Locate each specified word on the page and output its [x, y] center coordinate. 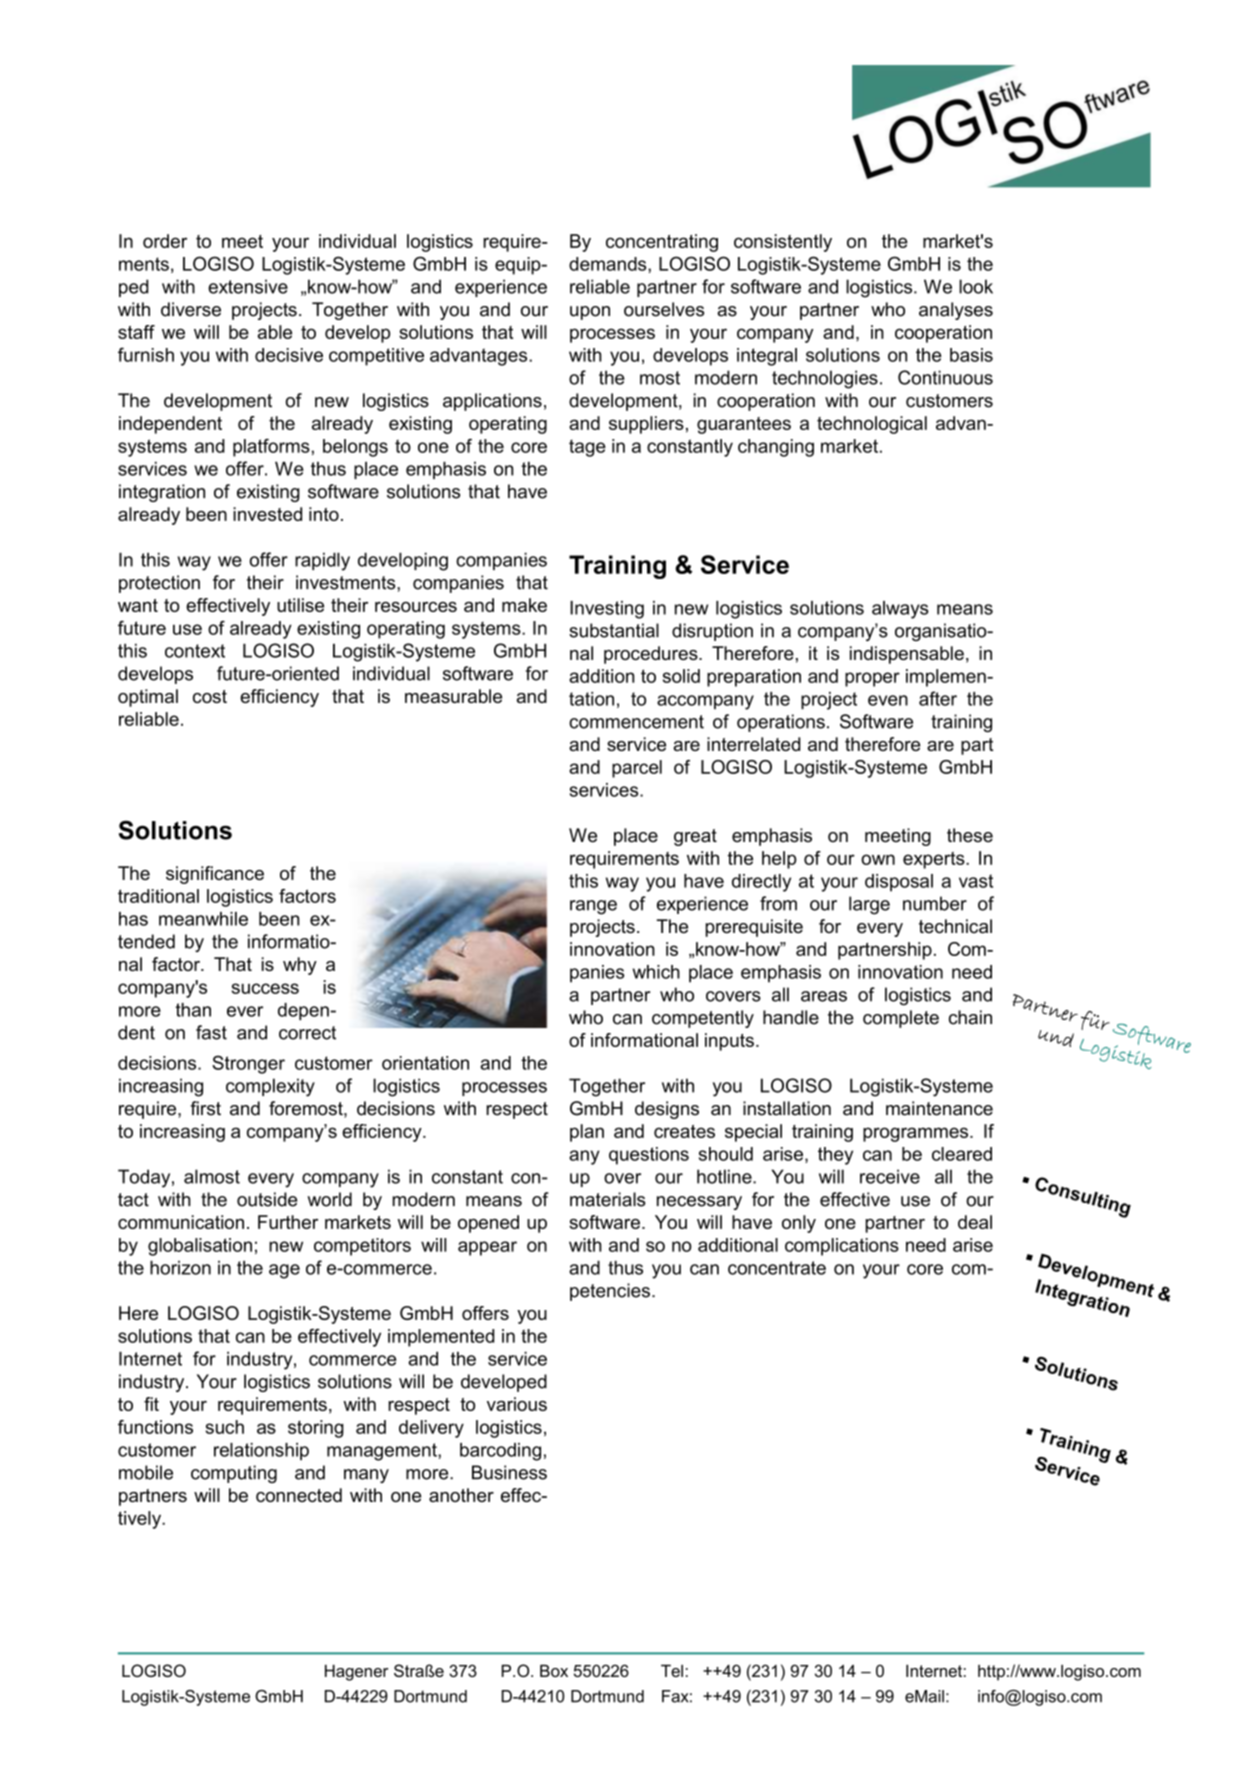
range [593, 907]
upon [590, 313]
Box [554, 1670]
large [869, 905]
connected [299, 1495]
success [265, 988]
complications [842, 1247]
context [195, 651]
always [900, 610]
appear [487, 1248]
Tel [672, 1670]
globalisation [200, 1247]
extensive [248, 286]
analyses [956, 311]
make [524, 605]
